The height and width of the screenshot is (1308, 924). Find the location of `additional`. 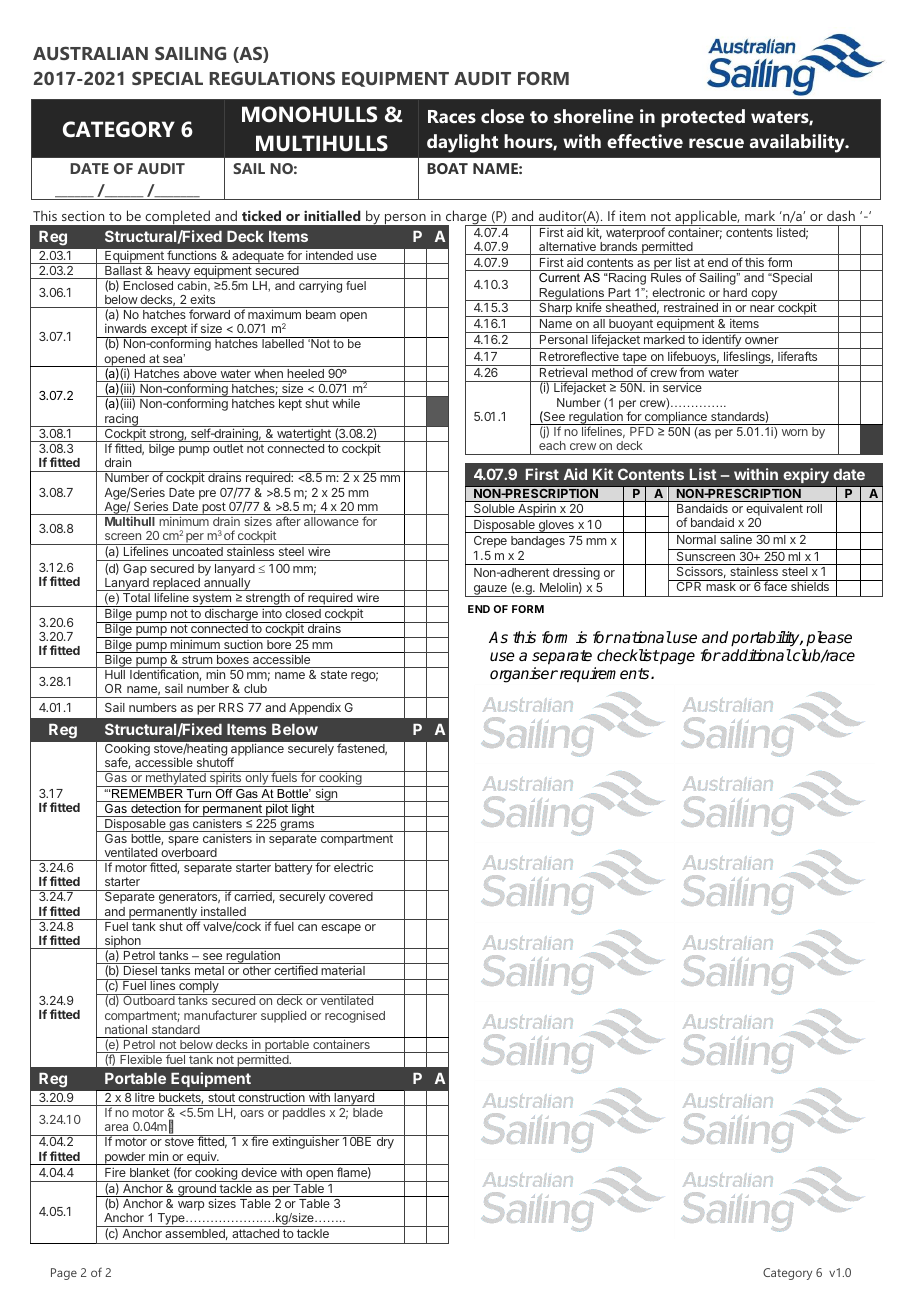

additional is located at coordinates (756, 655).
